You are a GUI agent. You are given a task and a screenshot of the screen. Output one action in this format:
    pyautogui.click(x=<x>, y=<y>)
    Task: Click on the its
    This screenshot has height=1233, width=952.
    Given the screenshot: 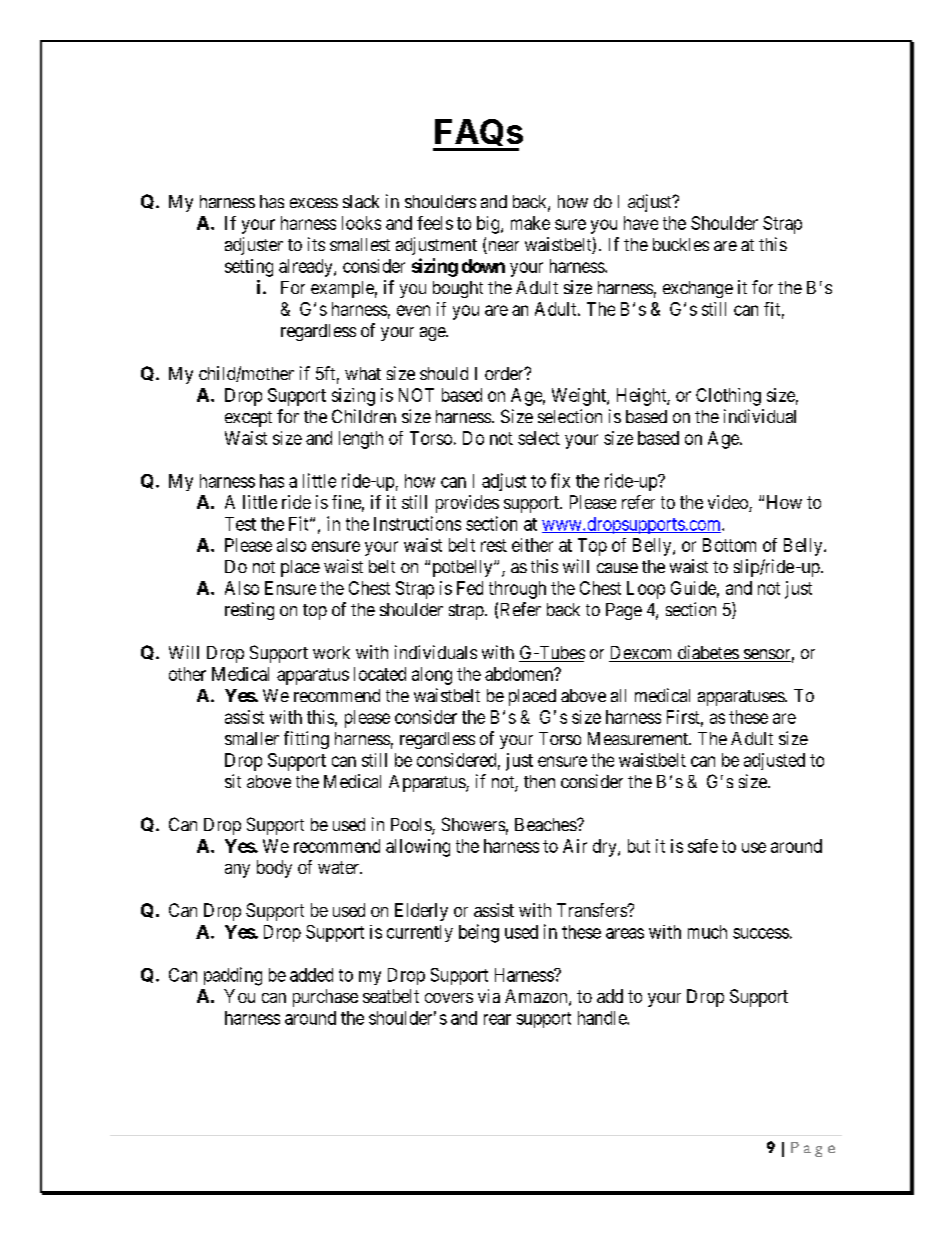 What is the action you would take?
    pyautogui.click(x=316, y=244)
